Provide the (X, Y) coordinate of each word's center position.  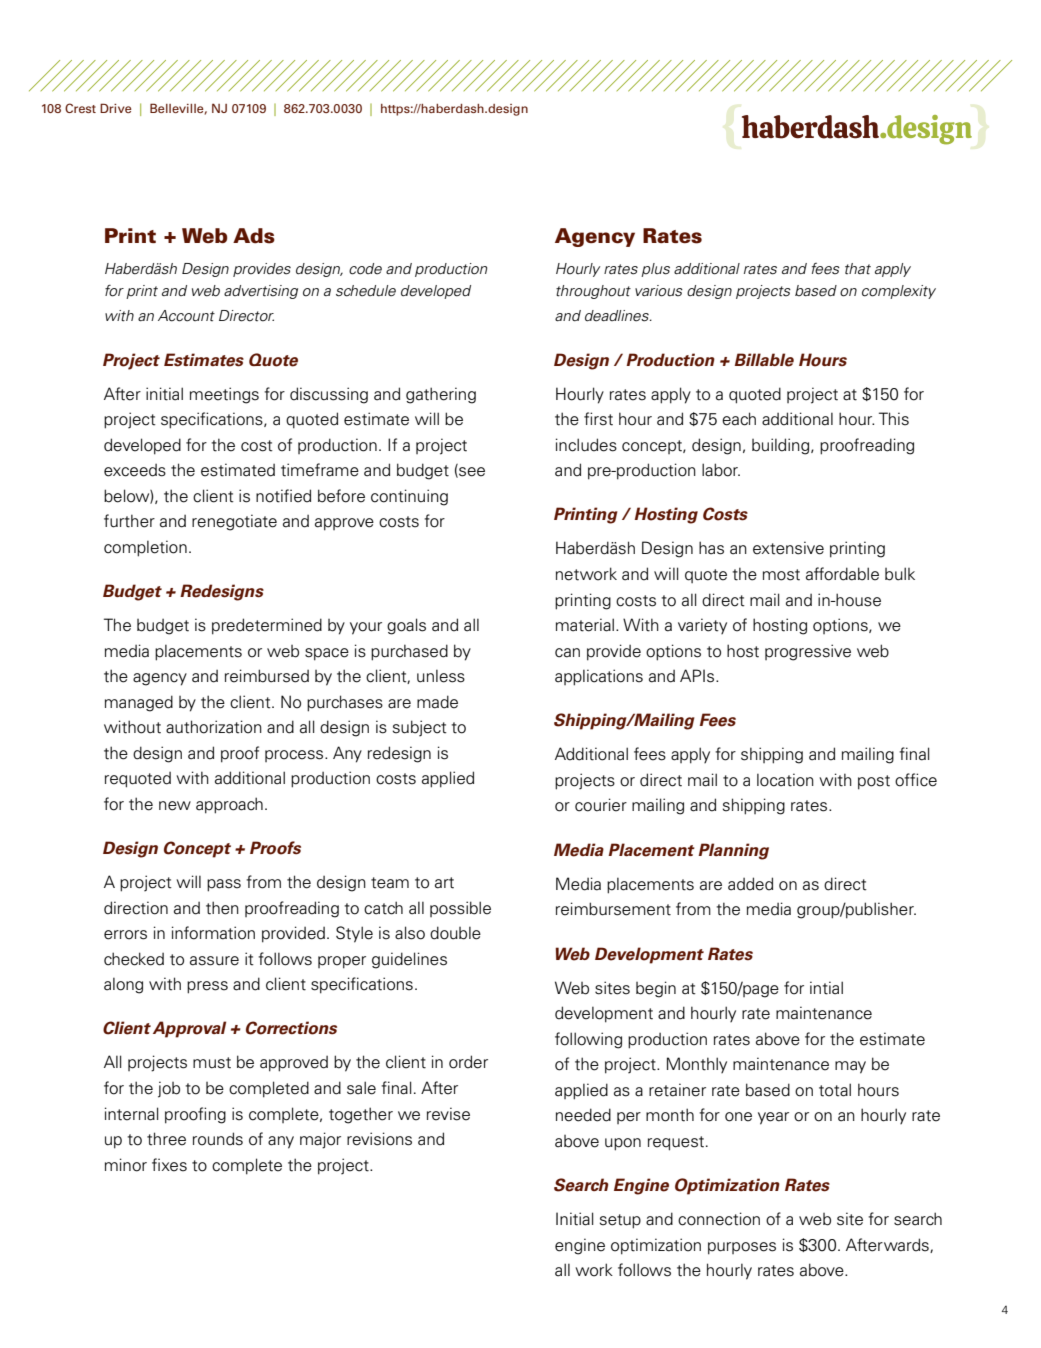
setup (620, 1221)
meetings (224, 395)
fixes (169, 1165)
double (455, 933)
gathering (441, 395)
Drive (116, 108)
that (858, 269)
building (780, 446)
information (213, 933)
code (365, 269)
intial (826, 988)
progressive (808, 652)
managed (139, 703)
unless (441, 676)
